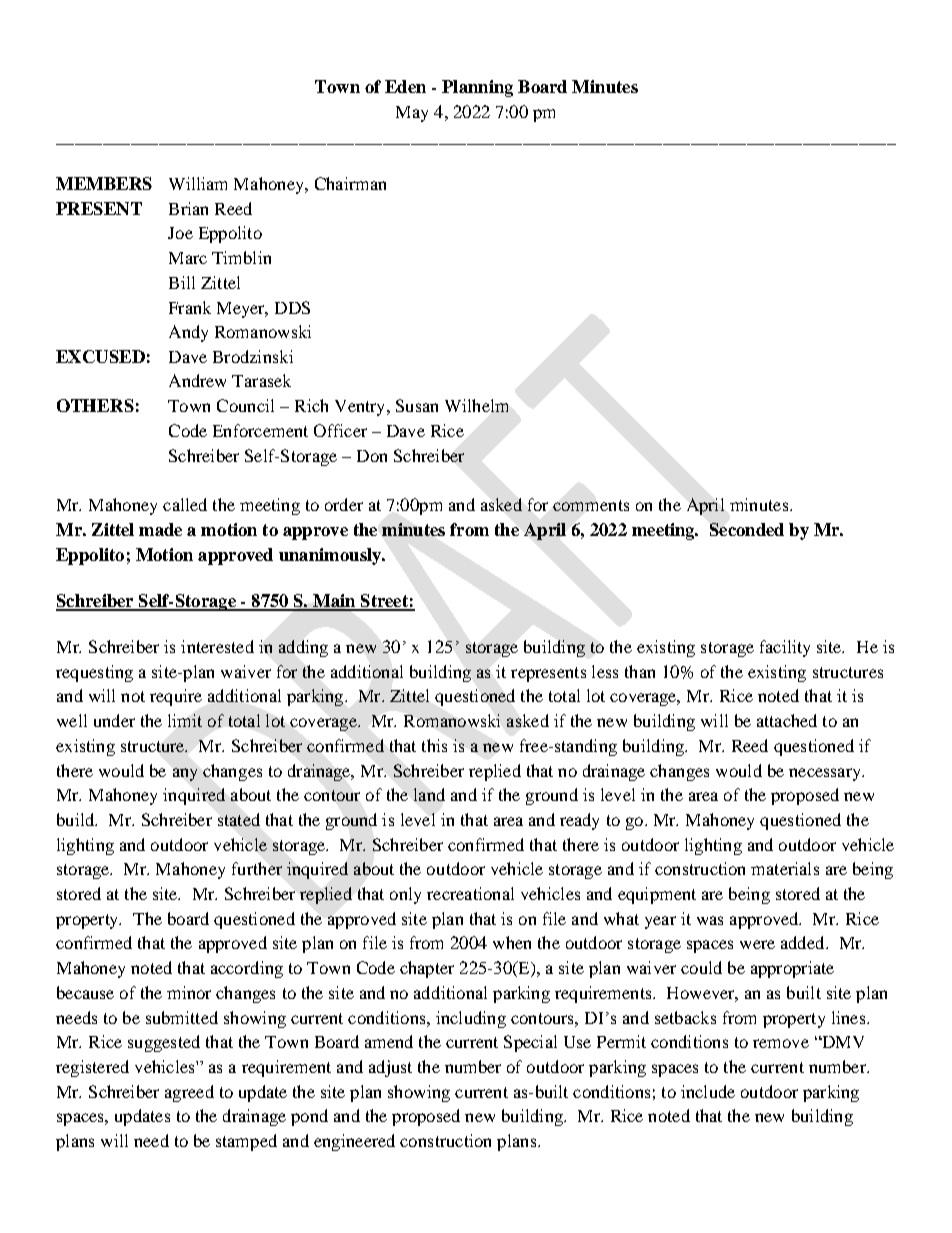 The height and width of the document is (1233, 952). What do you see at coordinates (405, 86) in the document?
I see `Eden` at bounding box center [405, 86].
